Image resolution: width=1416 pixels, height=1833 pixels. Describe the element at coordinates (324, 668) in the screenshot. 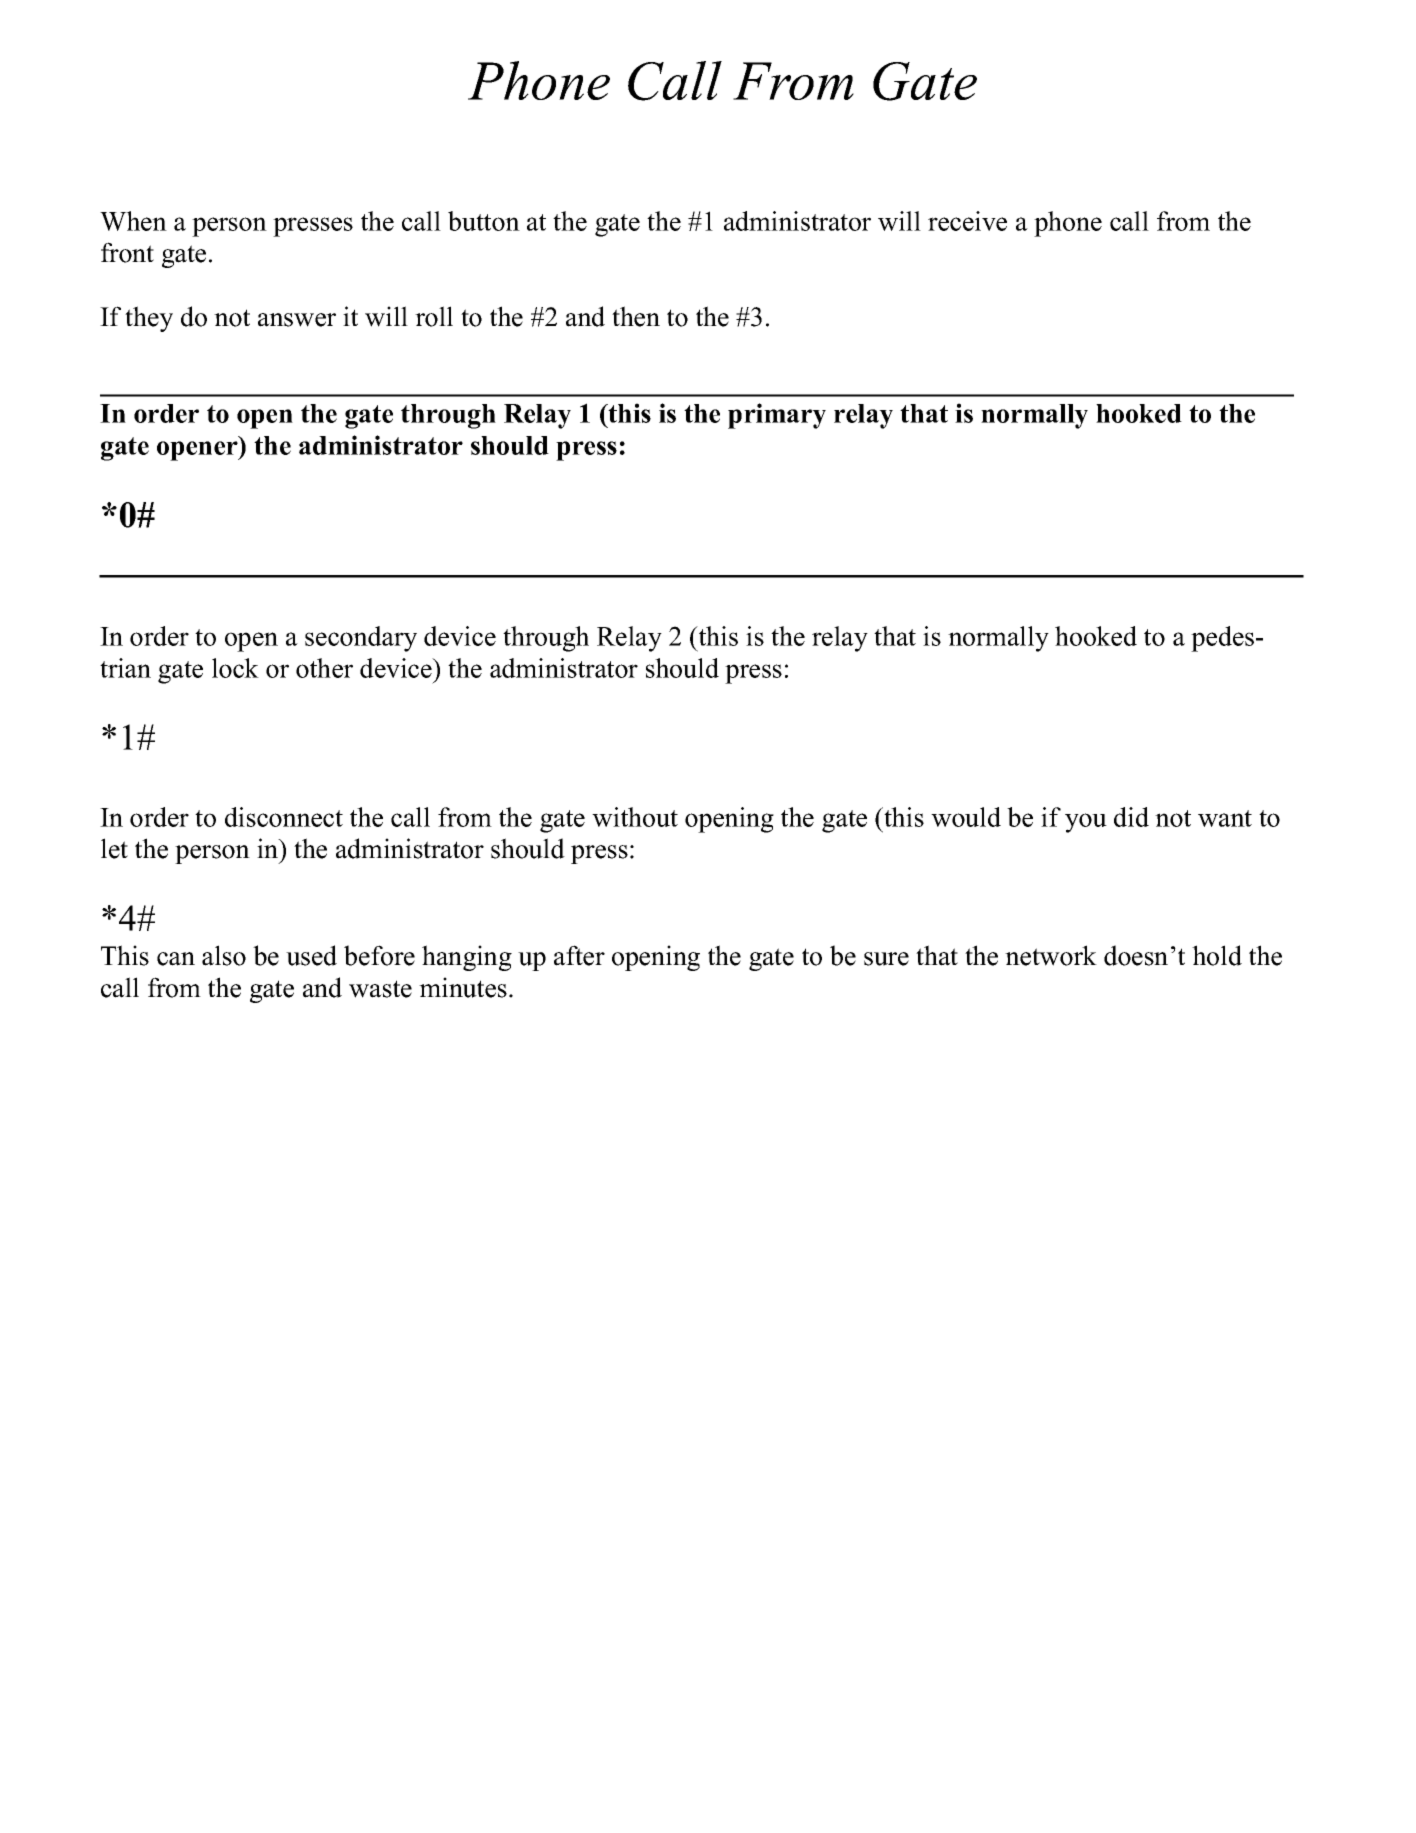

I see `other` at that location.
